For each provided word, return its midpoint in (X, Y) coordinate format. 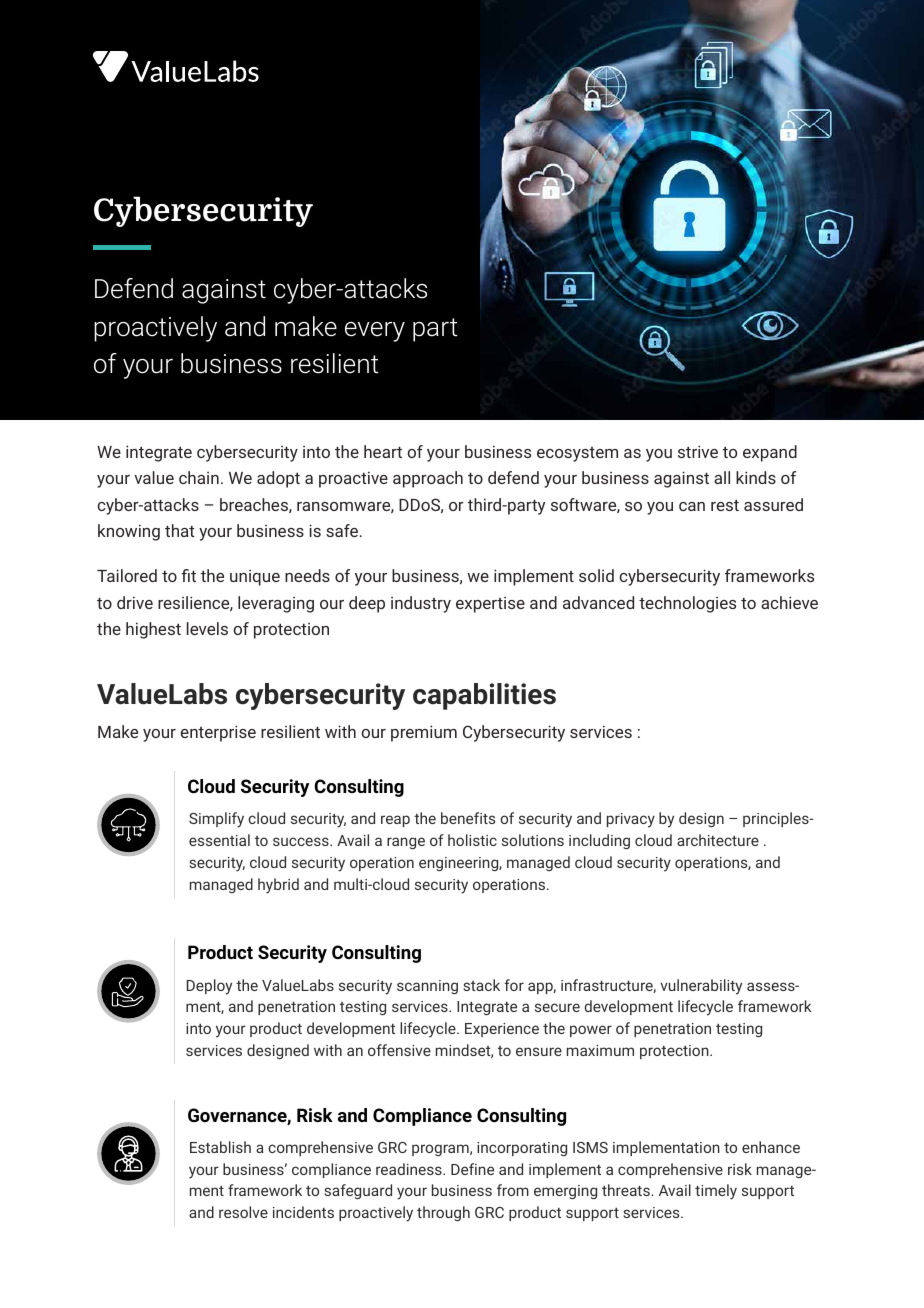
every (375, 332)
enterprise (218, 733)
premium (424, 733)
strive (698, 451)
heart (383, 451)
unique (255, 578)
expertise (490, 605)
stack (481, 985)
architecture (718, 840)
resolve (243, 1212)
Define (472, 1169)
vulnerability (701, 987)
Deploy (209, 987)
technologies (687, 604)
